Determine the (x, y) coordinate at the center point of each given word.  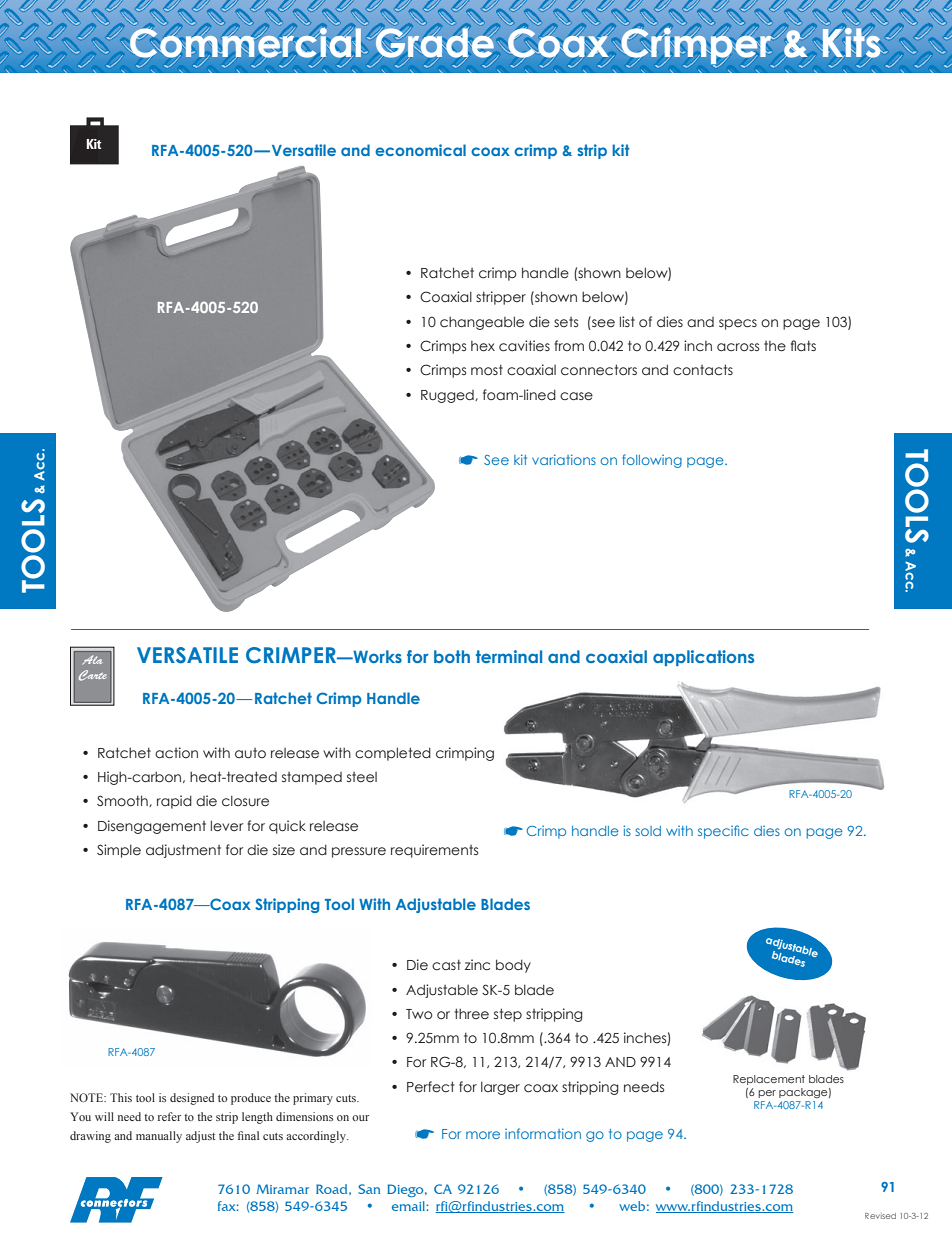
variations (564, 459)
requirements (434, 851)
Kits (852, 44)
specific (723, 832)
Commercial (246, 43)
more (483, 1135)
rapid (174, 802)
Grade (435, 43)
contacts (703, 370)
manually (159, 1137)
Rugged (448, 396)
